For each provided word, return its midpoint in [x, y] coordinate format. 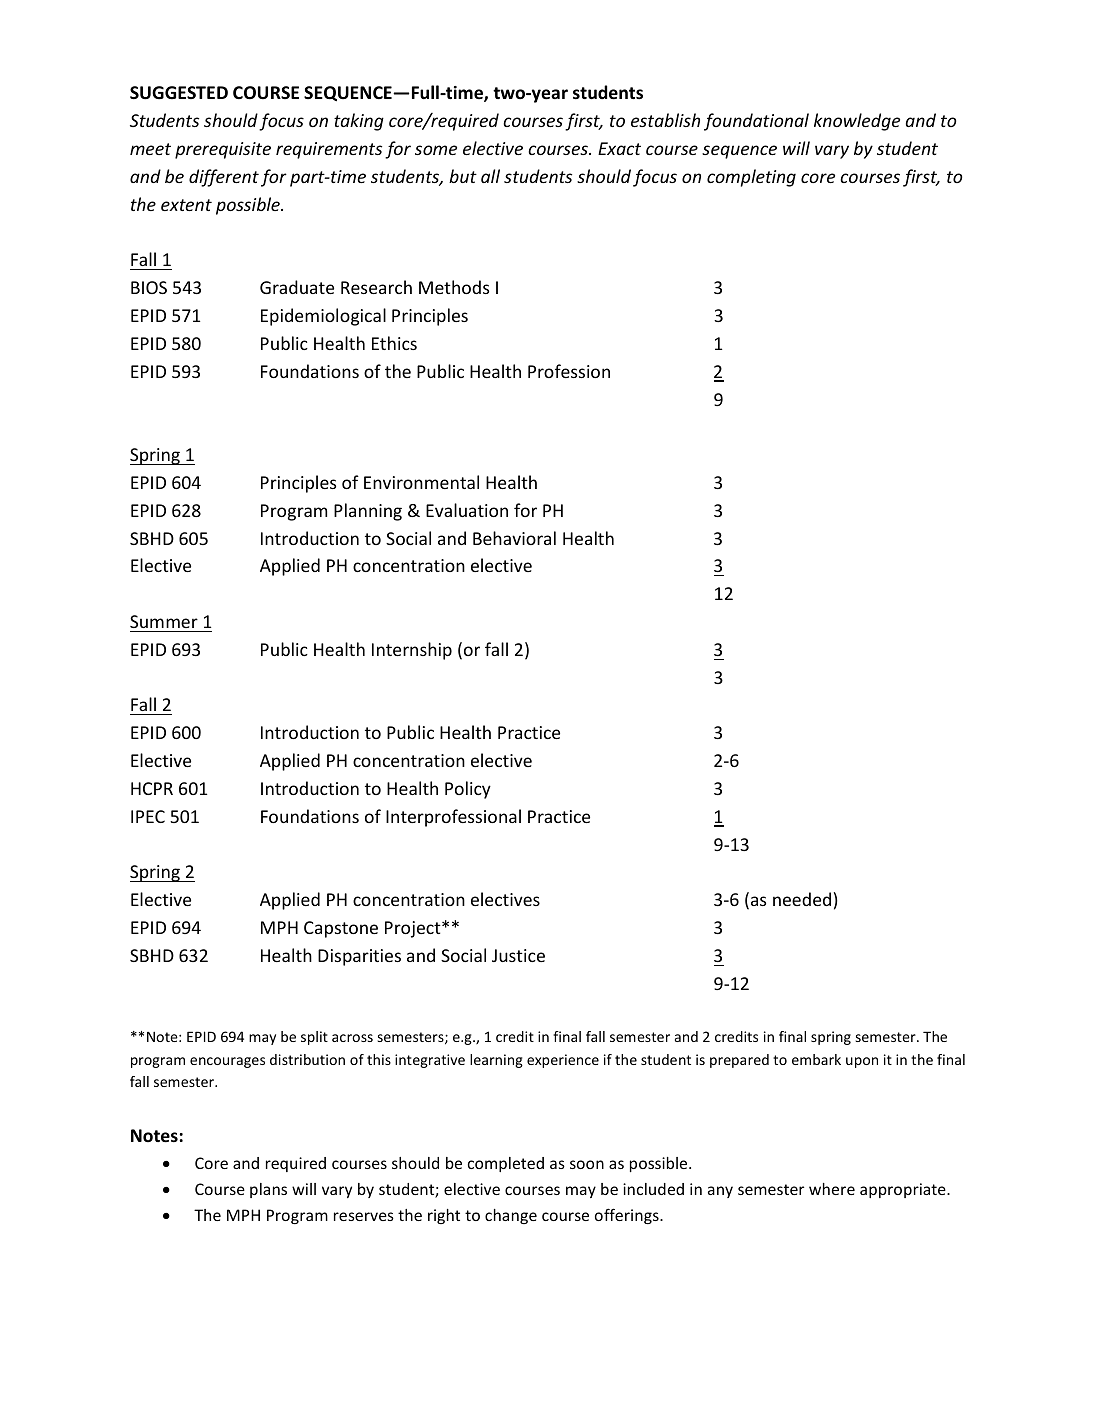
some [436, 150]
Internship [412, 651]
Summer [164, 621]
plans [268, 1190]
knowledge [857, 122]
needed [802, 899]
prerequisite [223, 150]
